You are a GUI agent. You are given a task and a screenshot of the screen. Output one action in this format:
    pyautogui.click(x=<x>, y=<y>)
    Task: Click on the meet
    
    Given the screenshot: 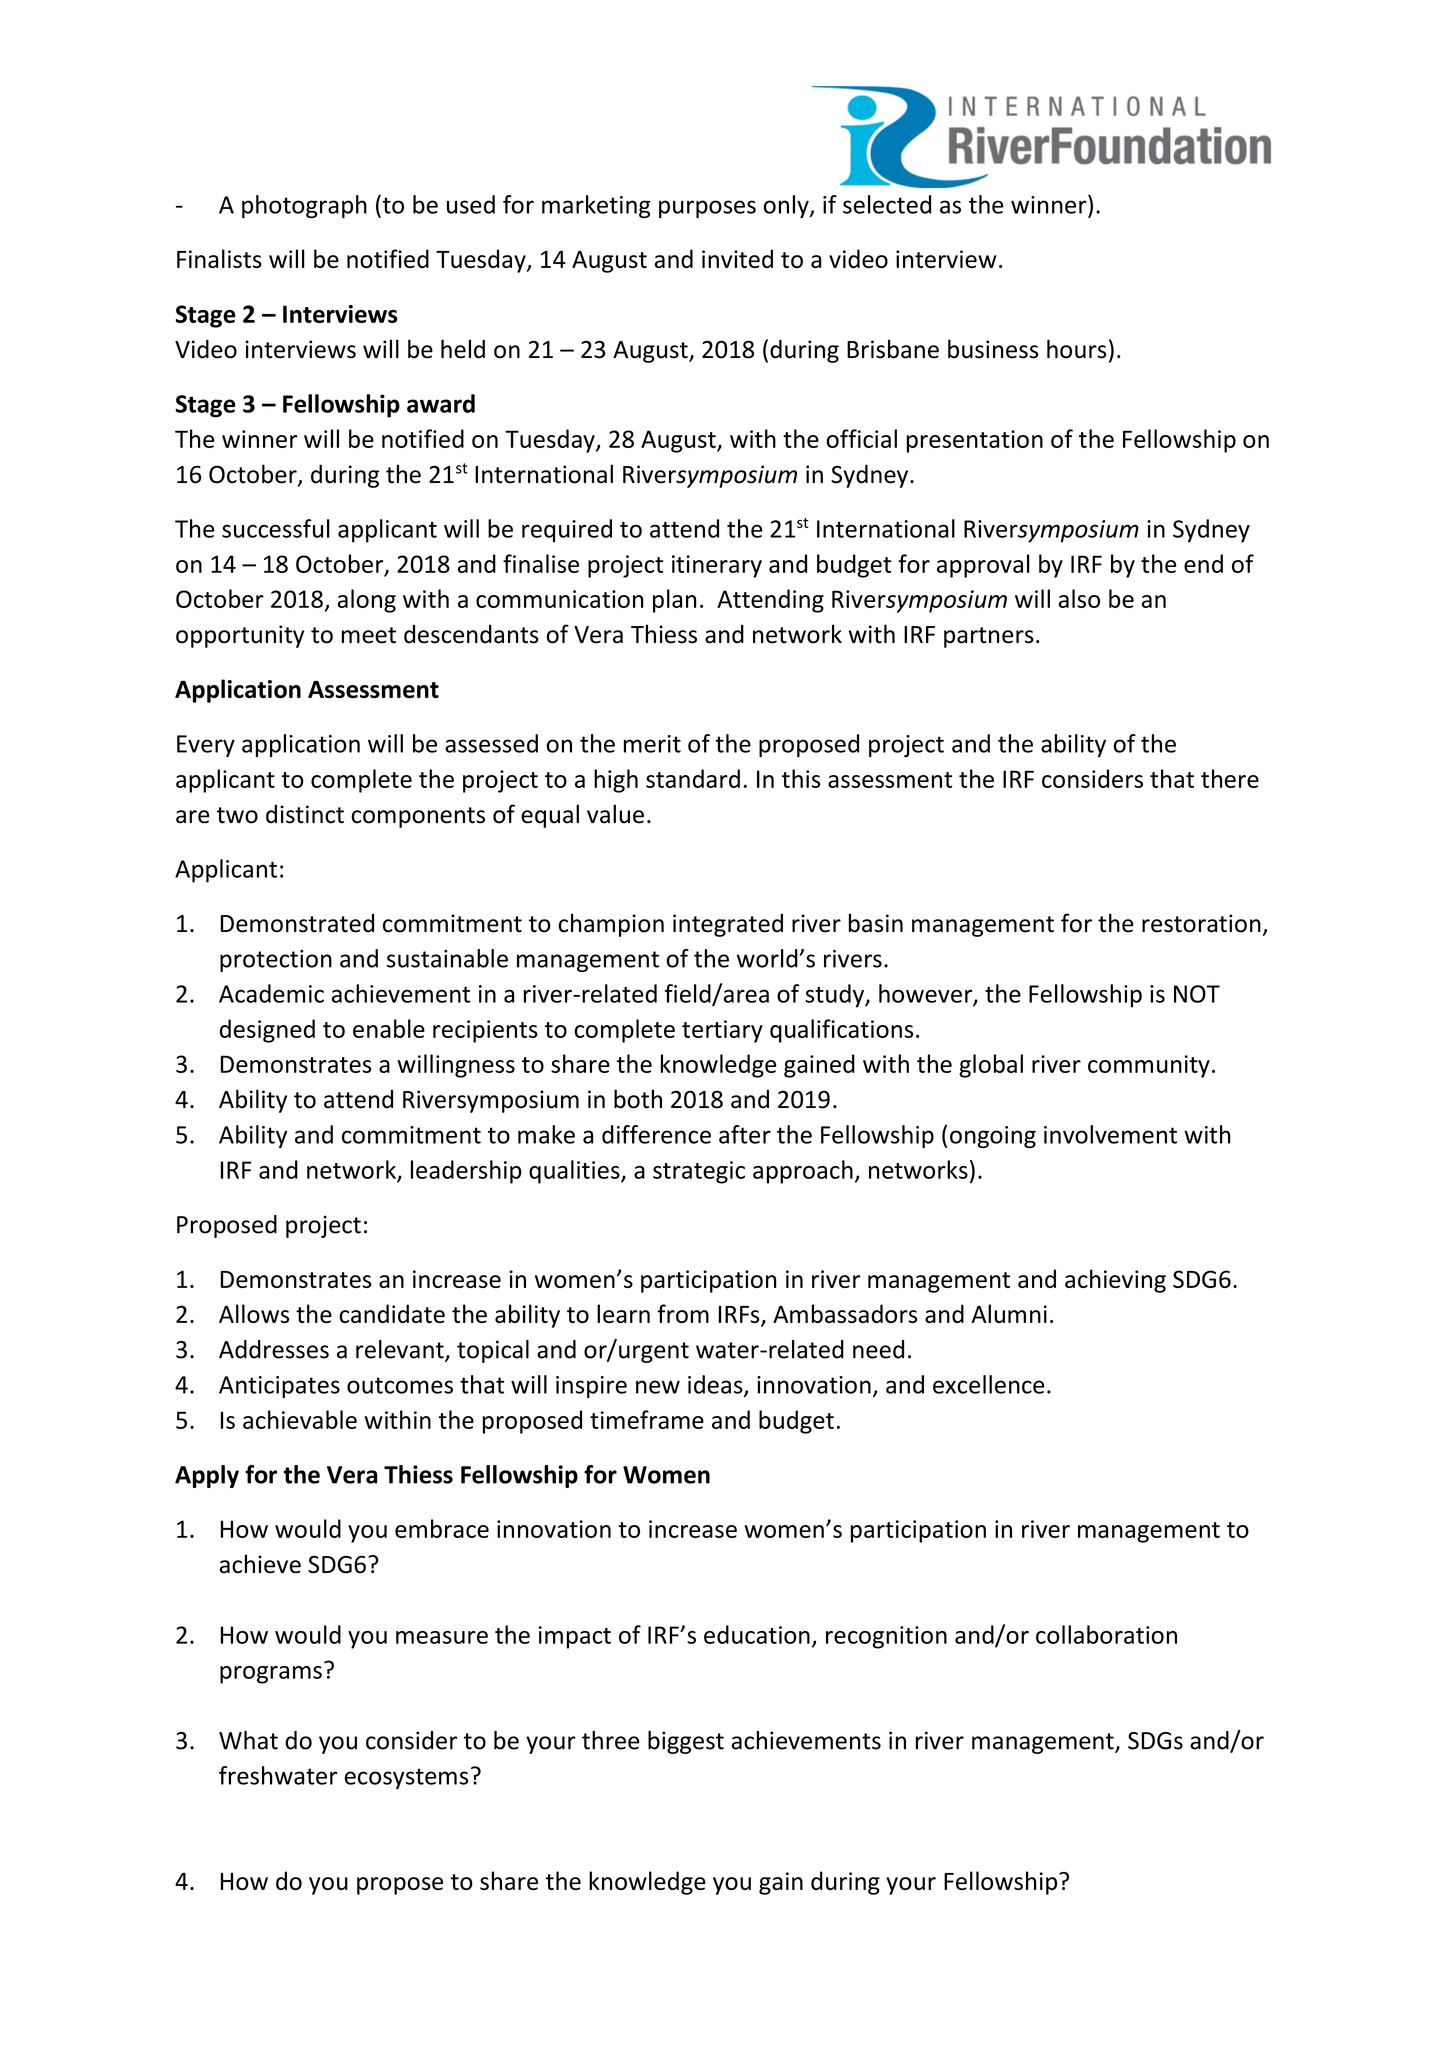 What is the action you would take?
    pyautogui.click(x=369, y=635)
